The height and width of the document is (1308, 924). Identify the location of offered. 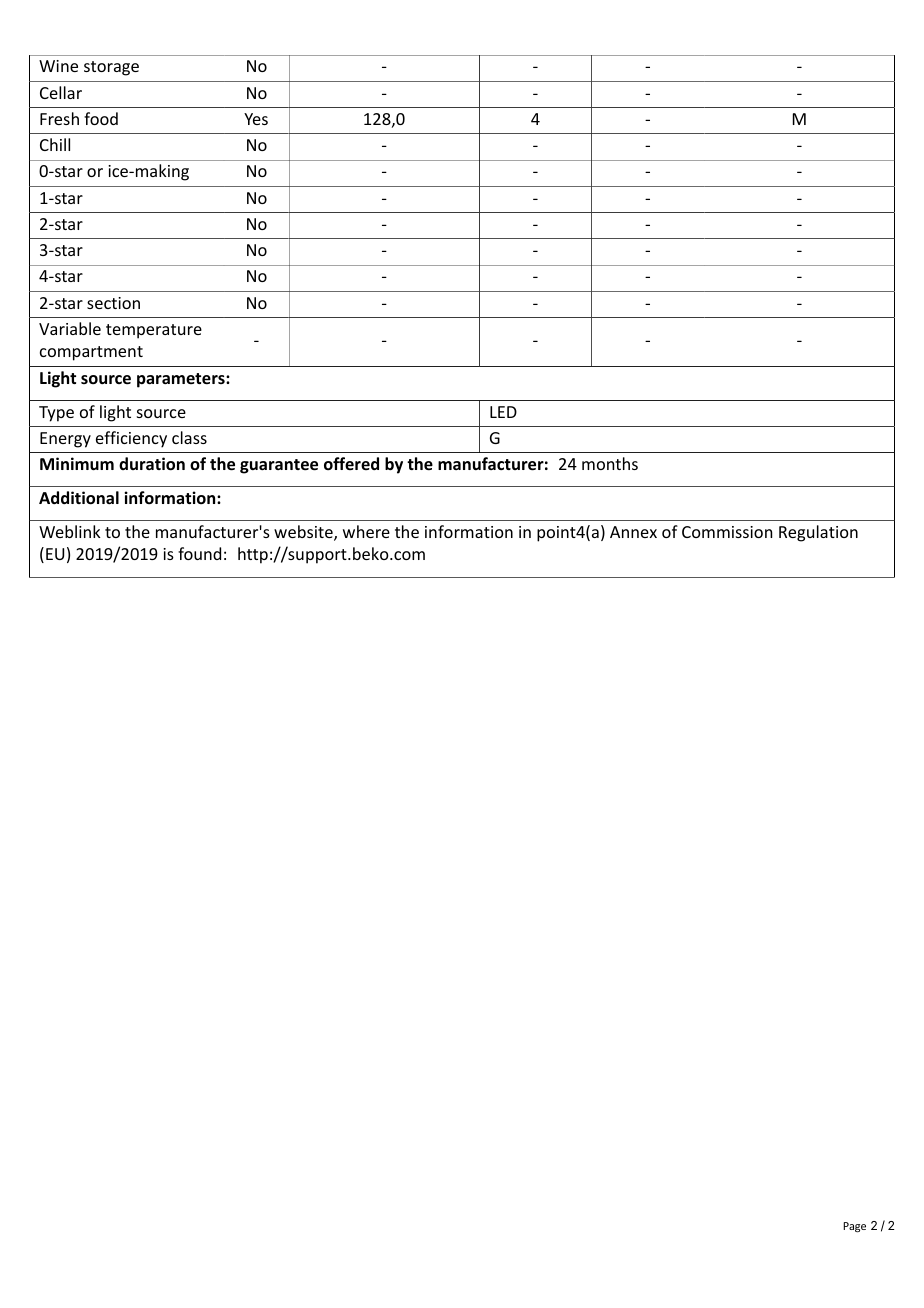
(351, 463).
